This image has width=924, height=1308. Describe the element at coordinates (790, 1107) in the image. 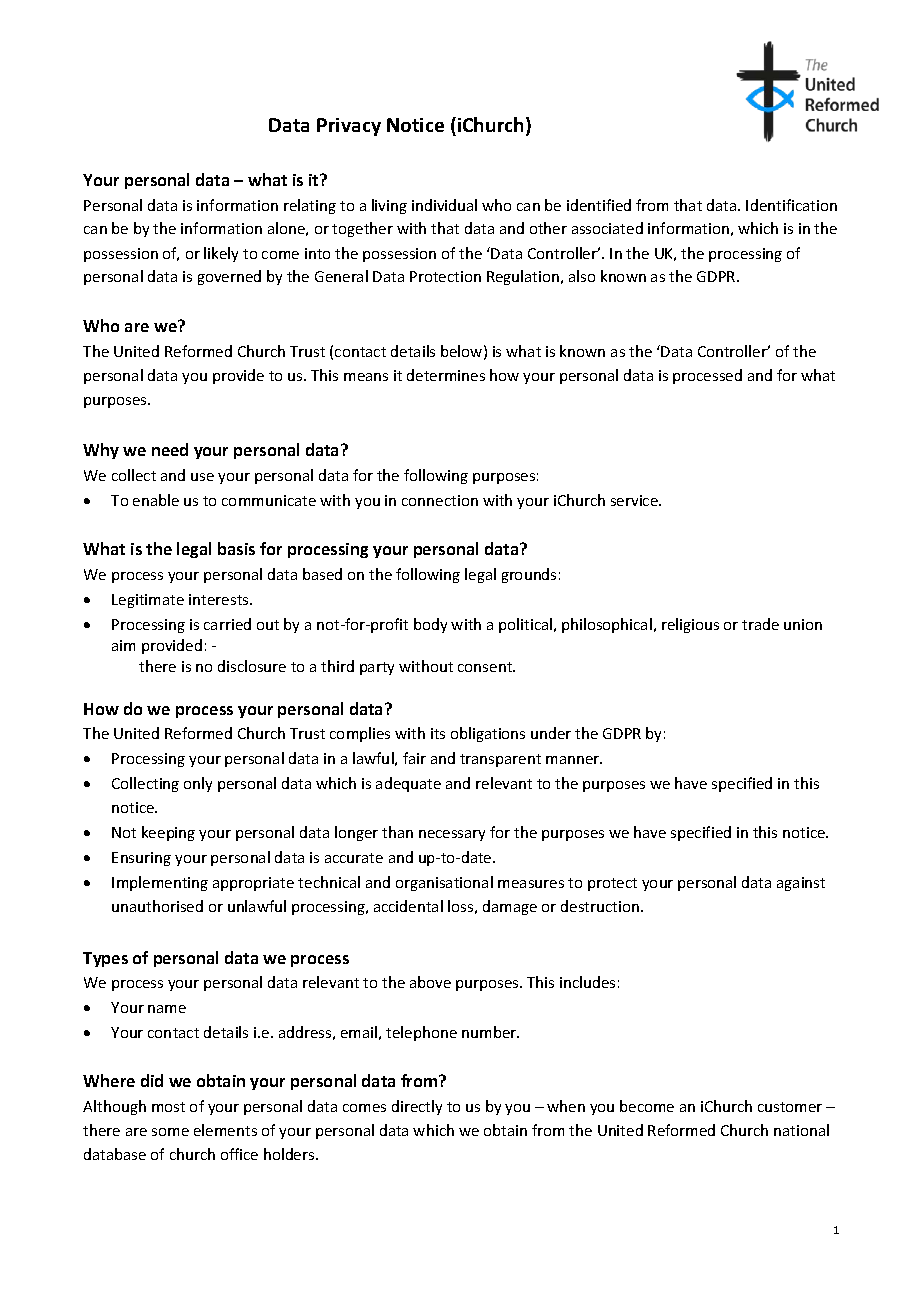

I see `customer` at that location.
